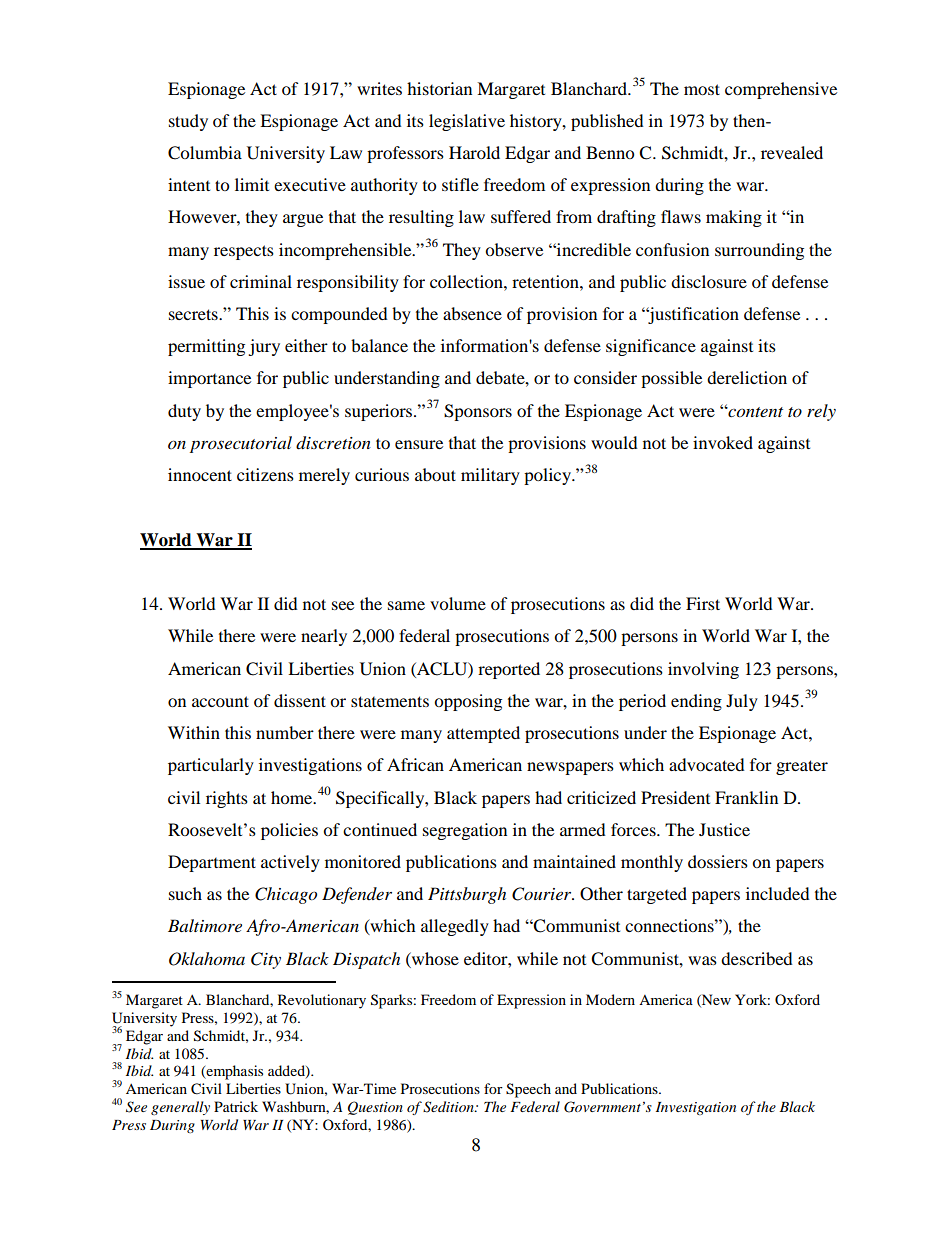 This screenshot has width=952, height=1233. What do you see at coordinates (757, 958) in the screenshot?
I see `described` at bounding box center [757, 958].
